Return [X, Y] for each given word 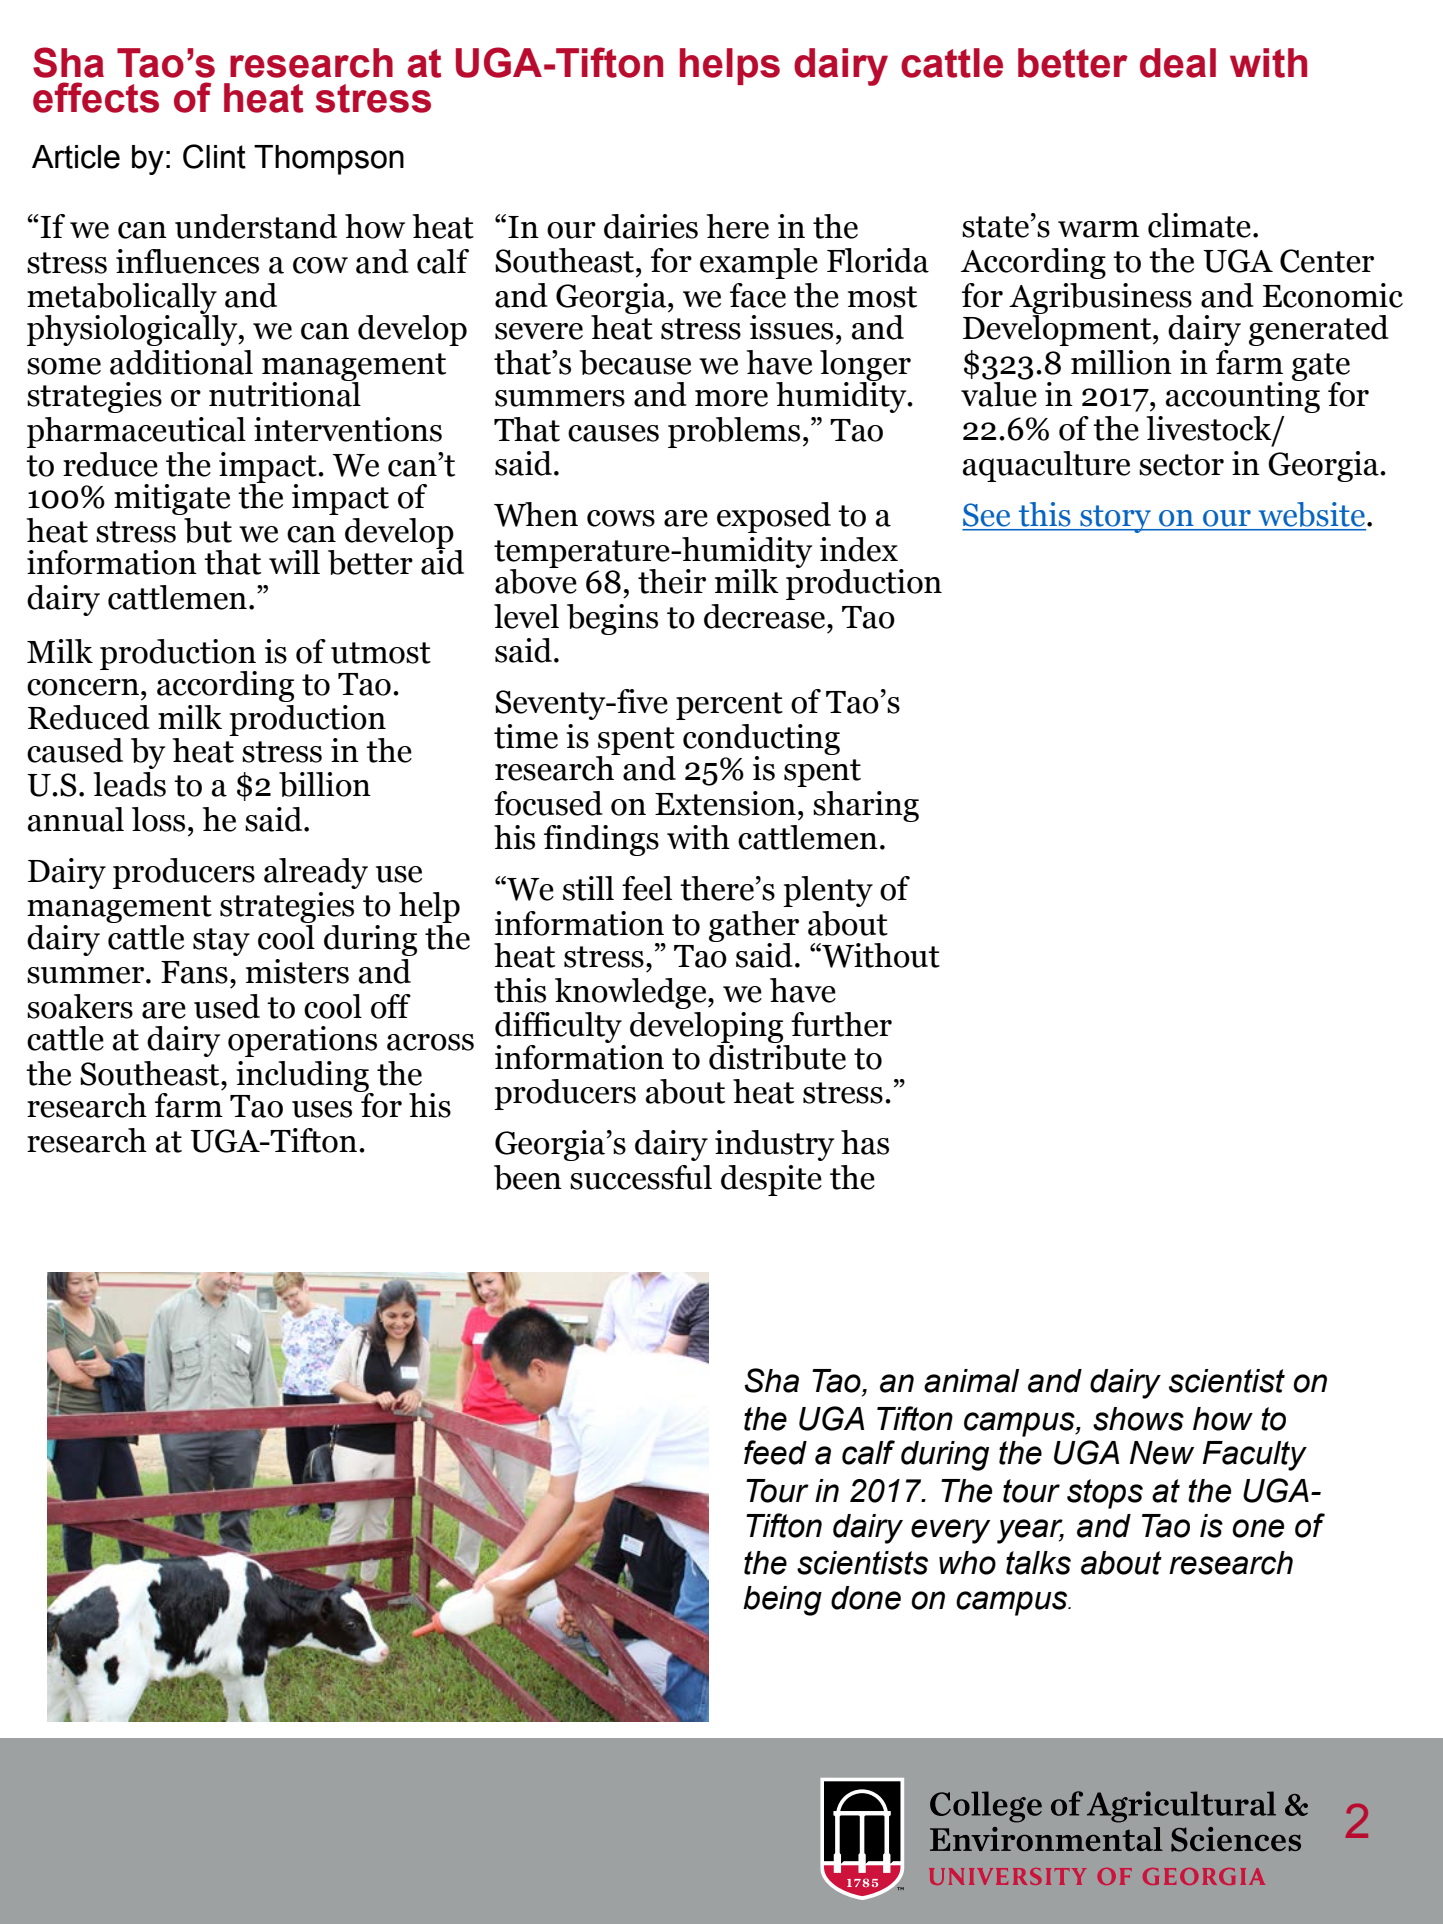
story [1115, 519]
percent [729, 706]
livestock [1210, 429]
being [782, 1601]
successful [641, 1177]
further [841, 1024]
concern [83, 687]
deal [1178, 63]
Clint [214, 156]
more [731, 398]
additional [181, 362]
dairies [651, 226]
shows [1138, 1419]
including [303, 1077]
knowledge [632, 993]
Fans [194, 972]
